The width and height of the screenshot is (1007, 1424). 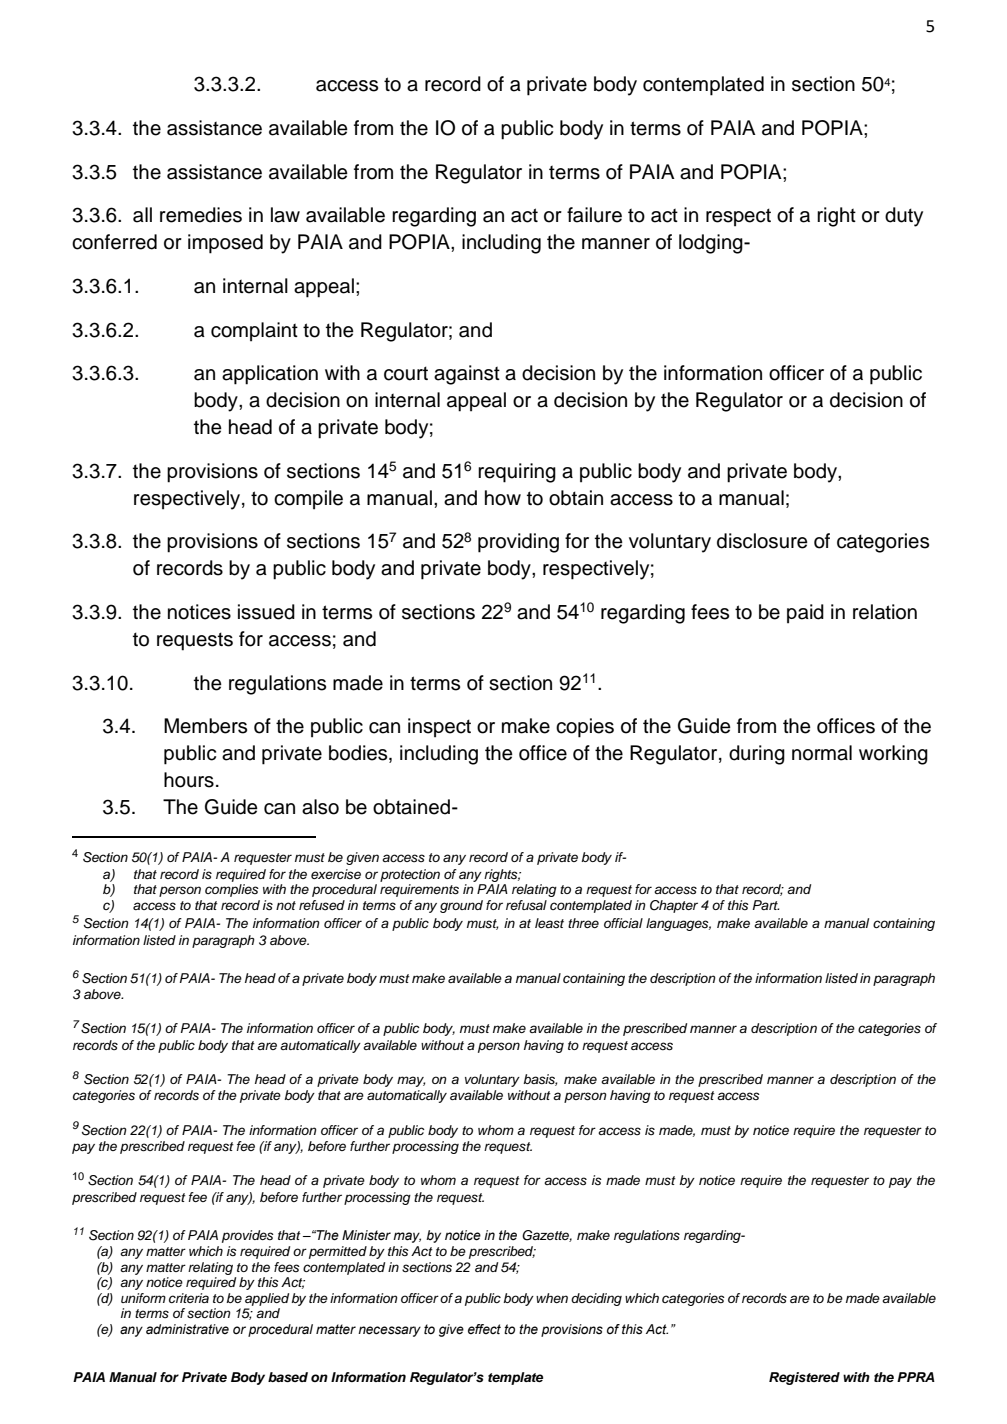 What do you see at coordinates (822, 753) in the screenshot?
I see `normal` at bounding box center [822, 753].
